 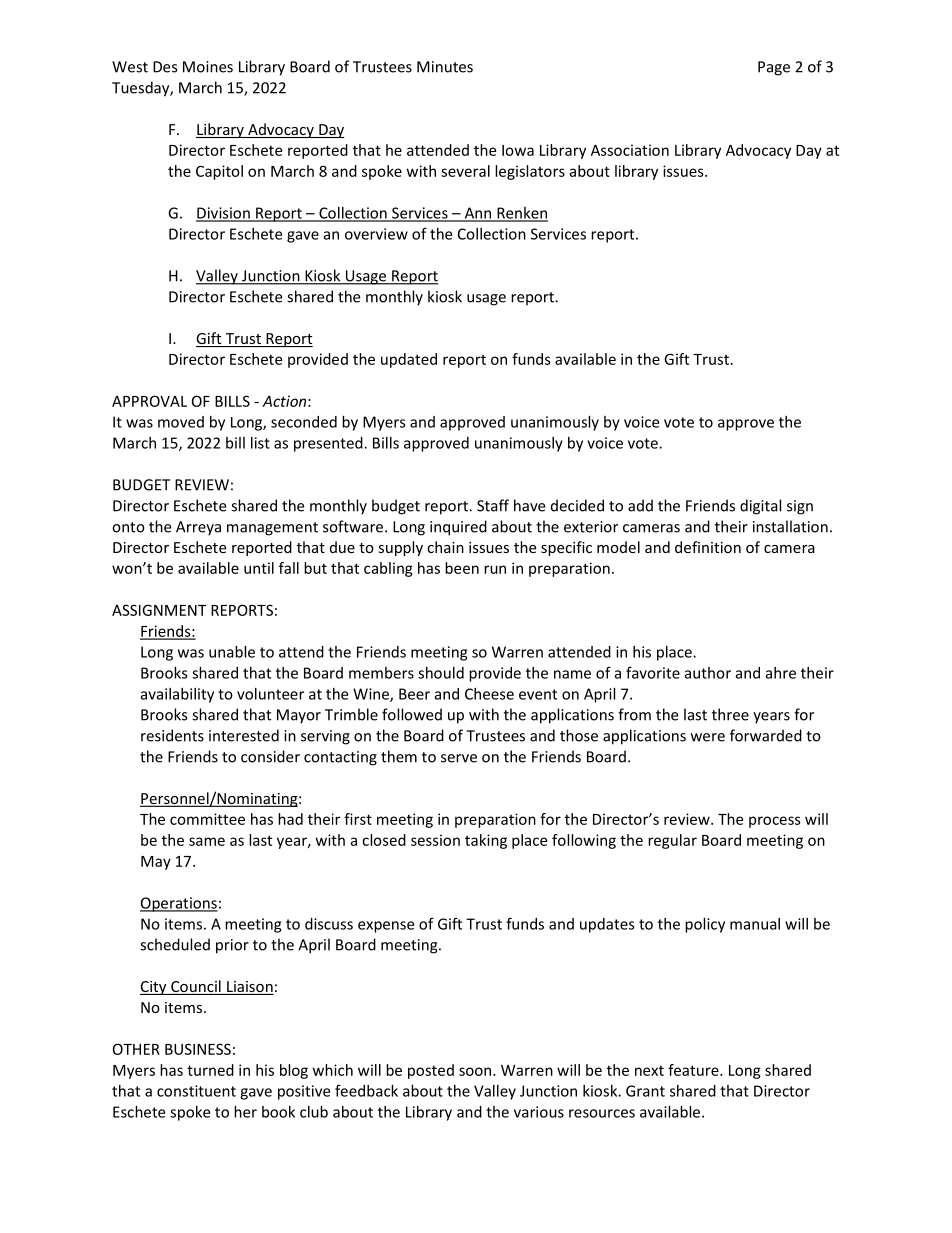 What do you see at coordinates (774, 68) in the document?
I see `Page` at bounding box center [774, 68].
